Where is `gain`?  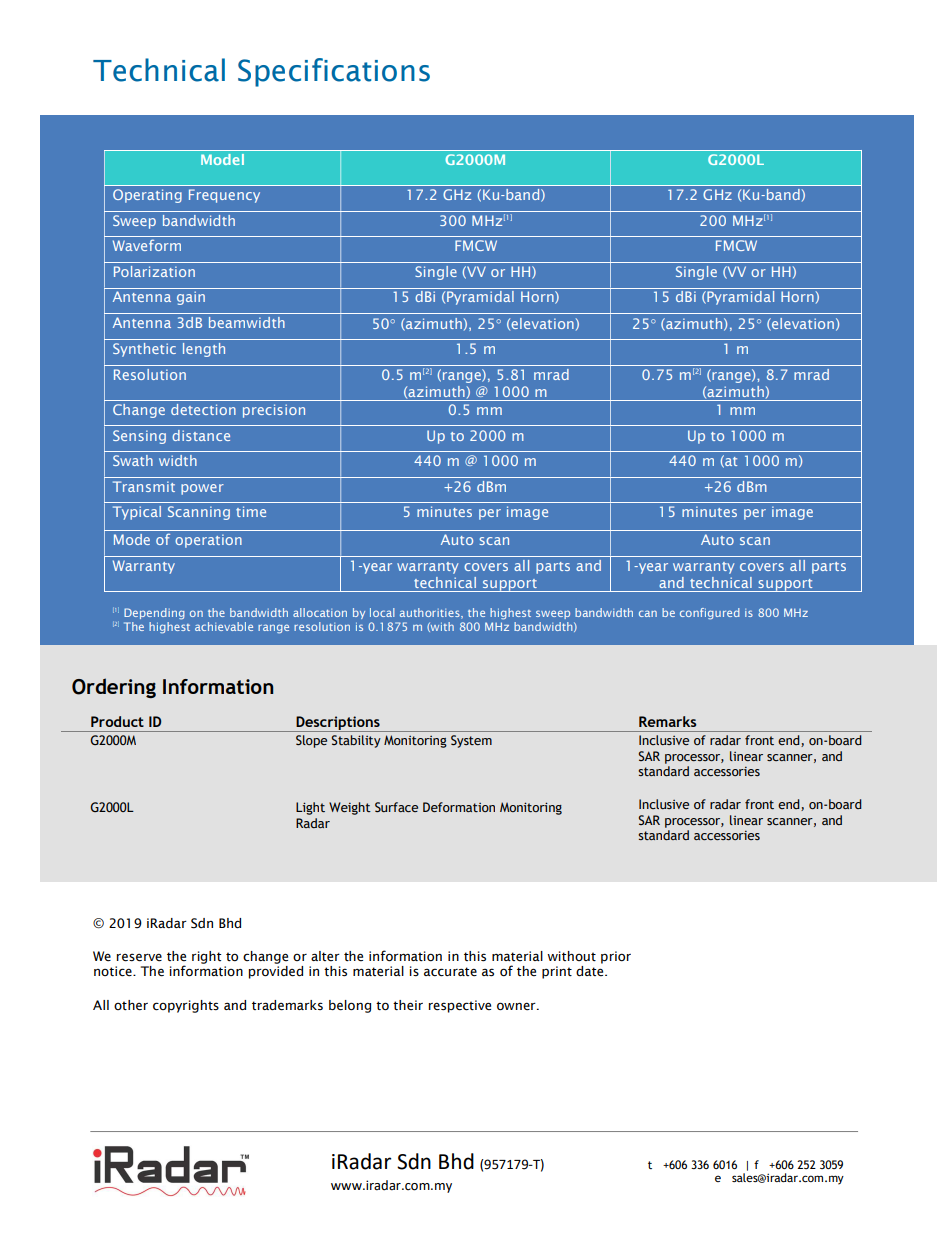 gain is located at coordinates (191, 298).
